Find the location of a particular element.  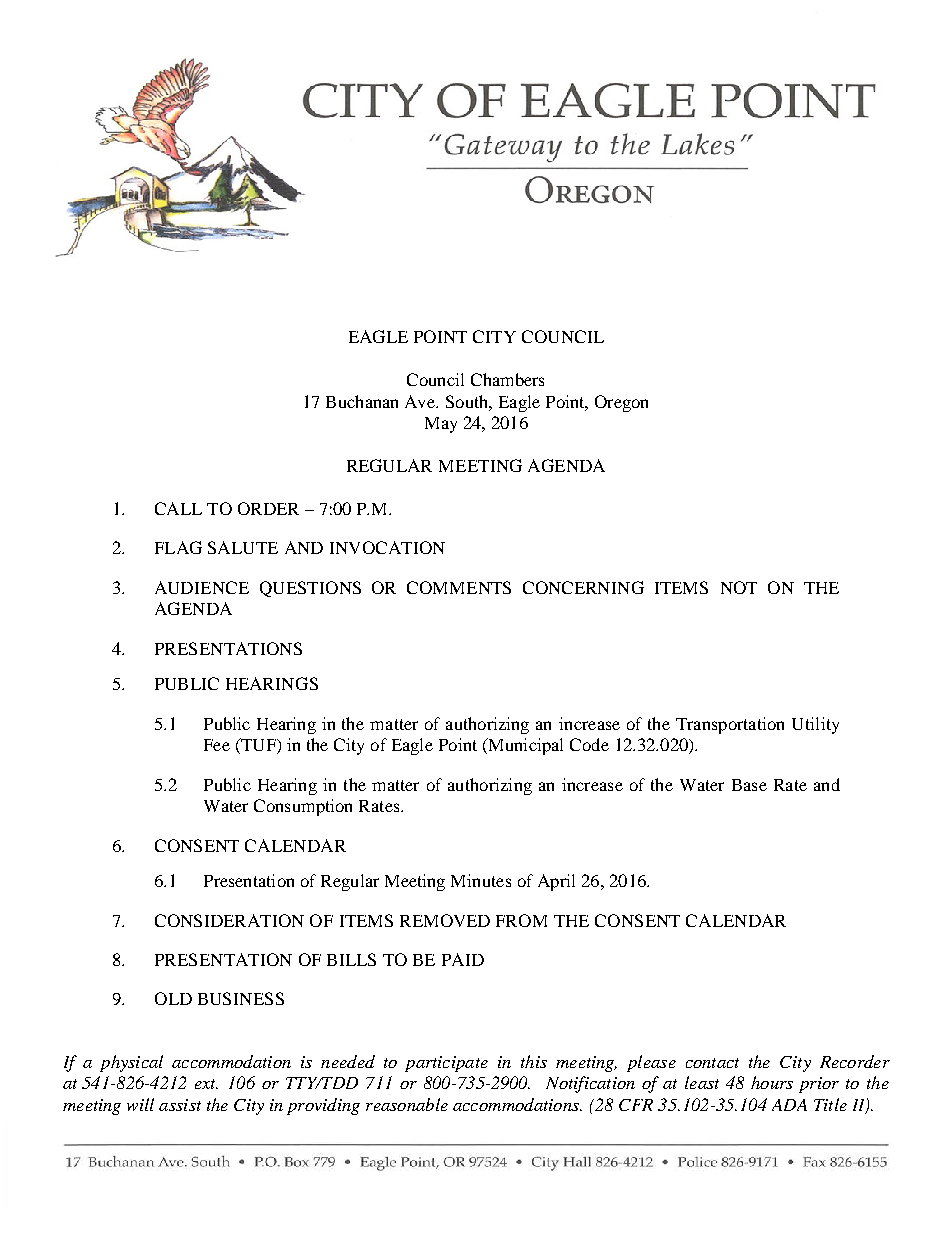

INVOCATION is located at coordinates (387, 547).
